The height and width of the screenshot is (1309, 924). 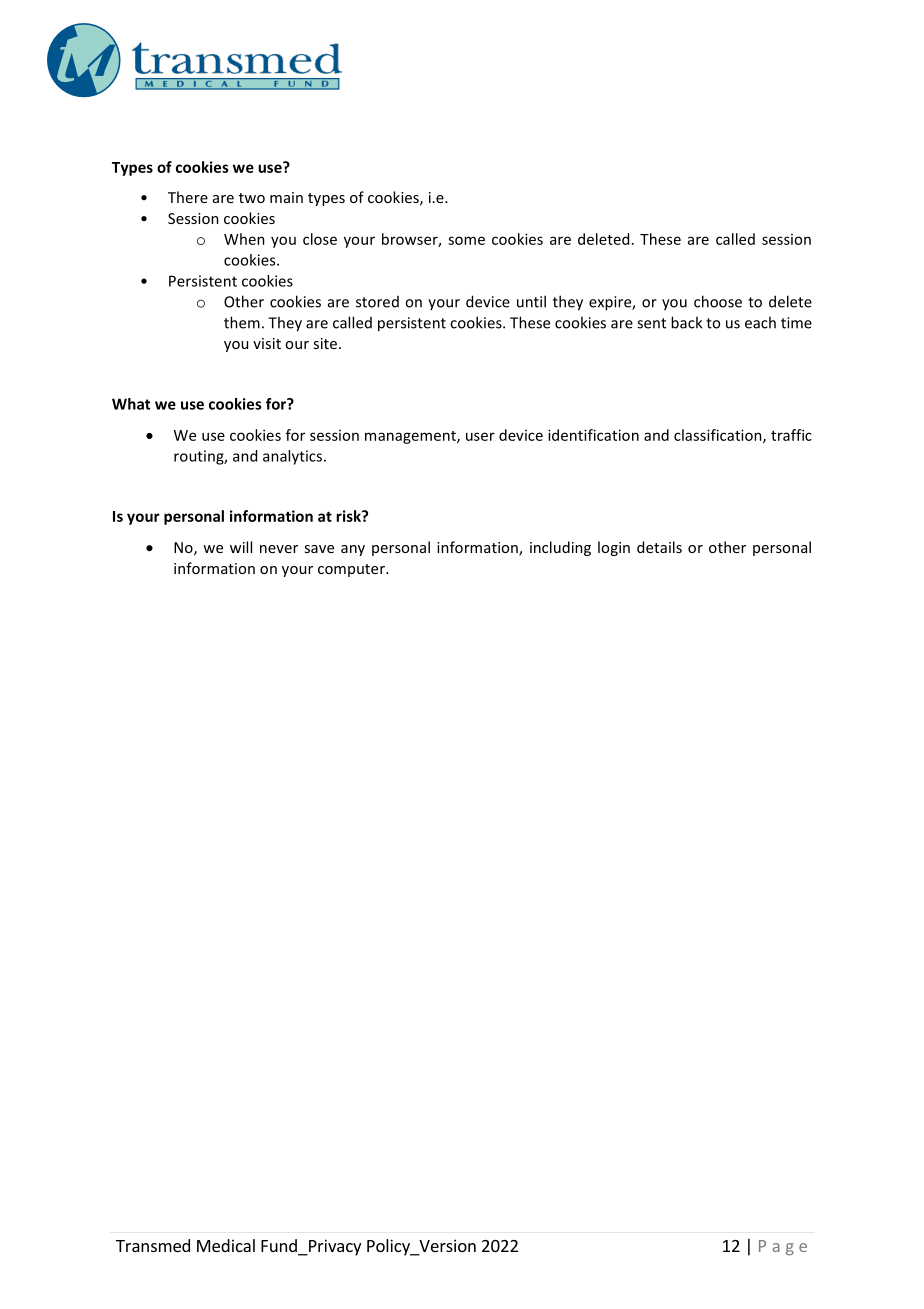 What do you see at coordinates (241, 547) in the screenshot?
I see `will` at bounding box center [241, 547].
